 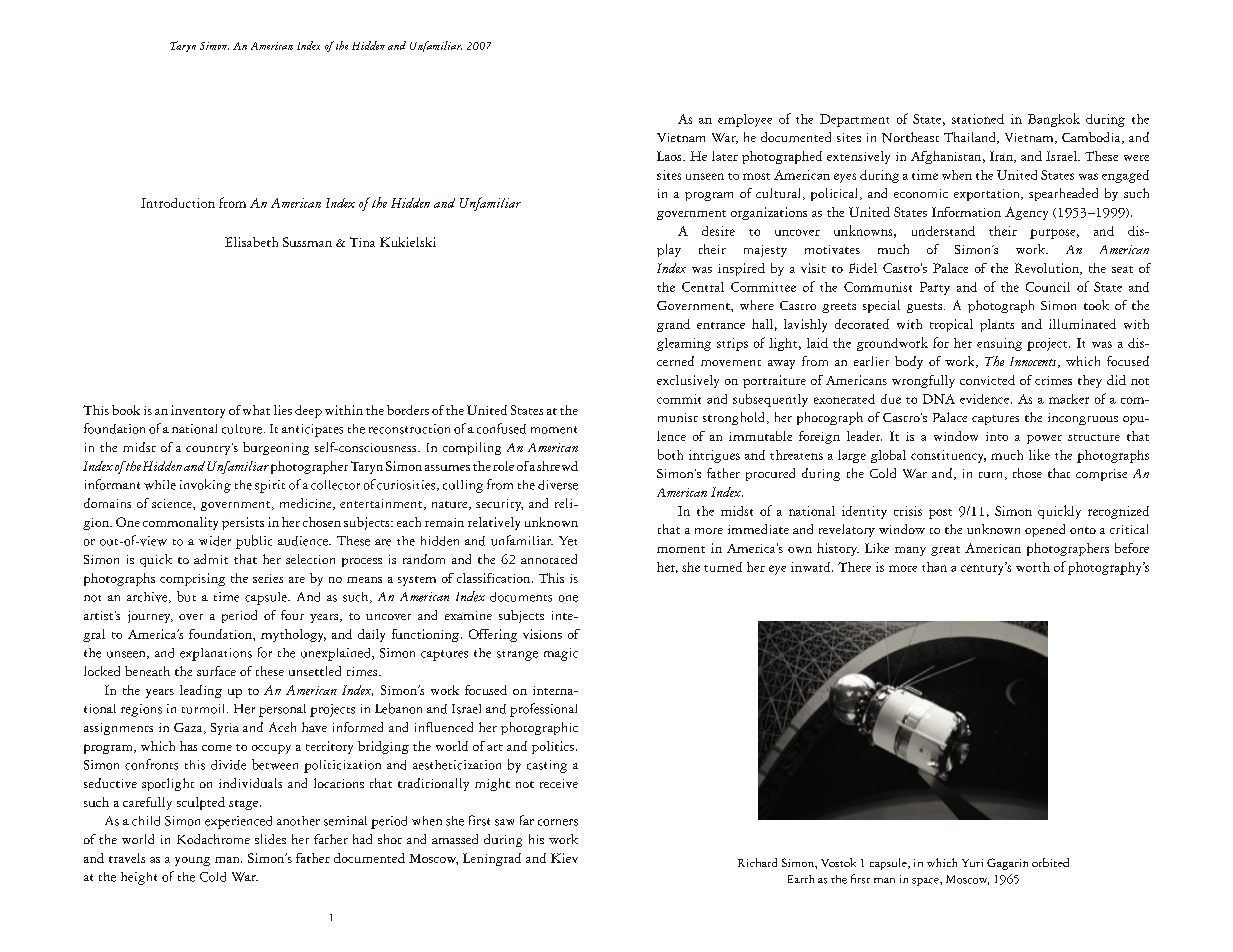 What do you see at coordinates (178, 203) in the page?
I see `Introduction` at bounding box center [178, 203].
